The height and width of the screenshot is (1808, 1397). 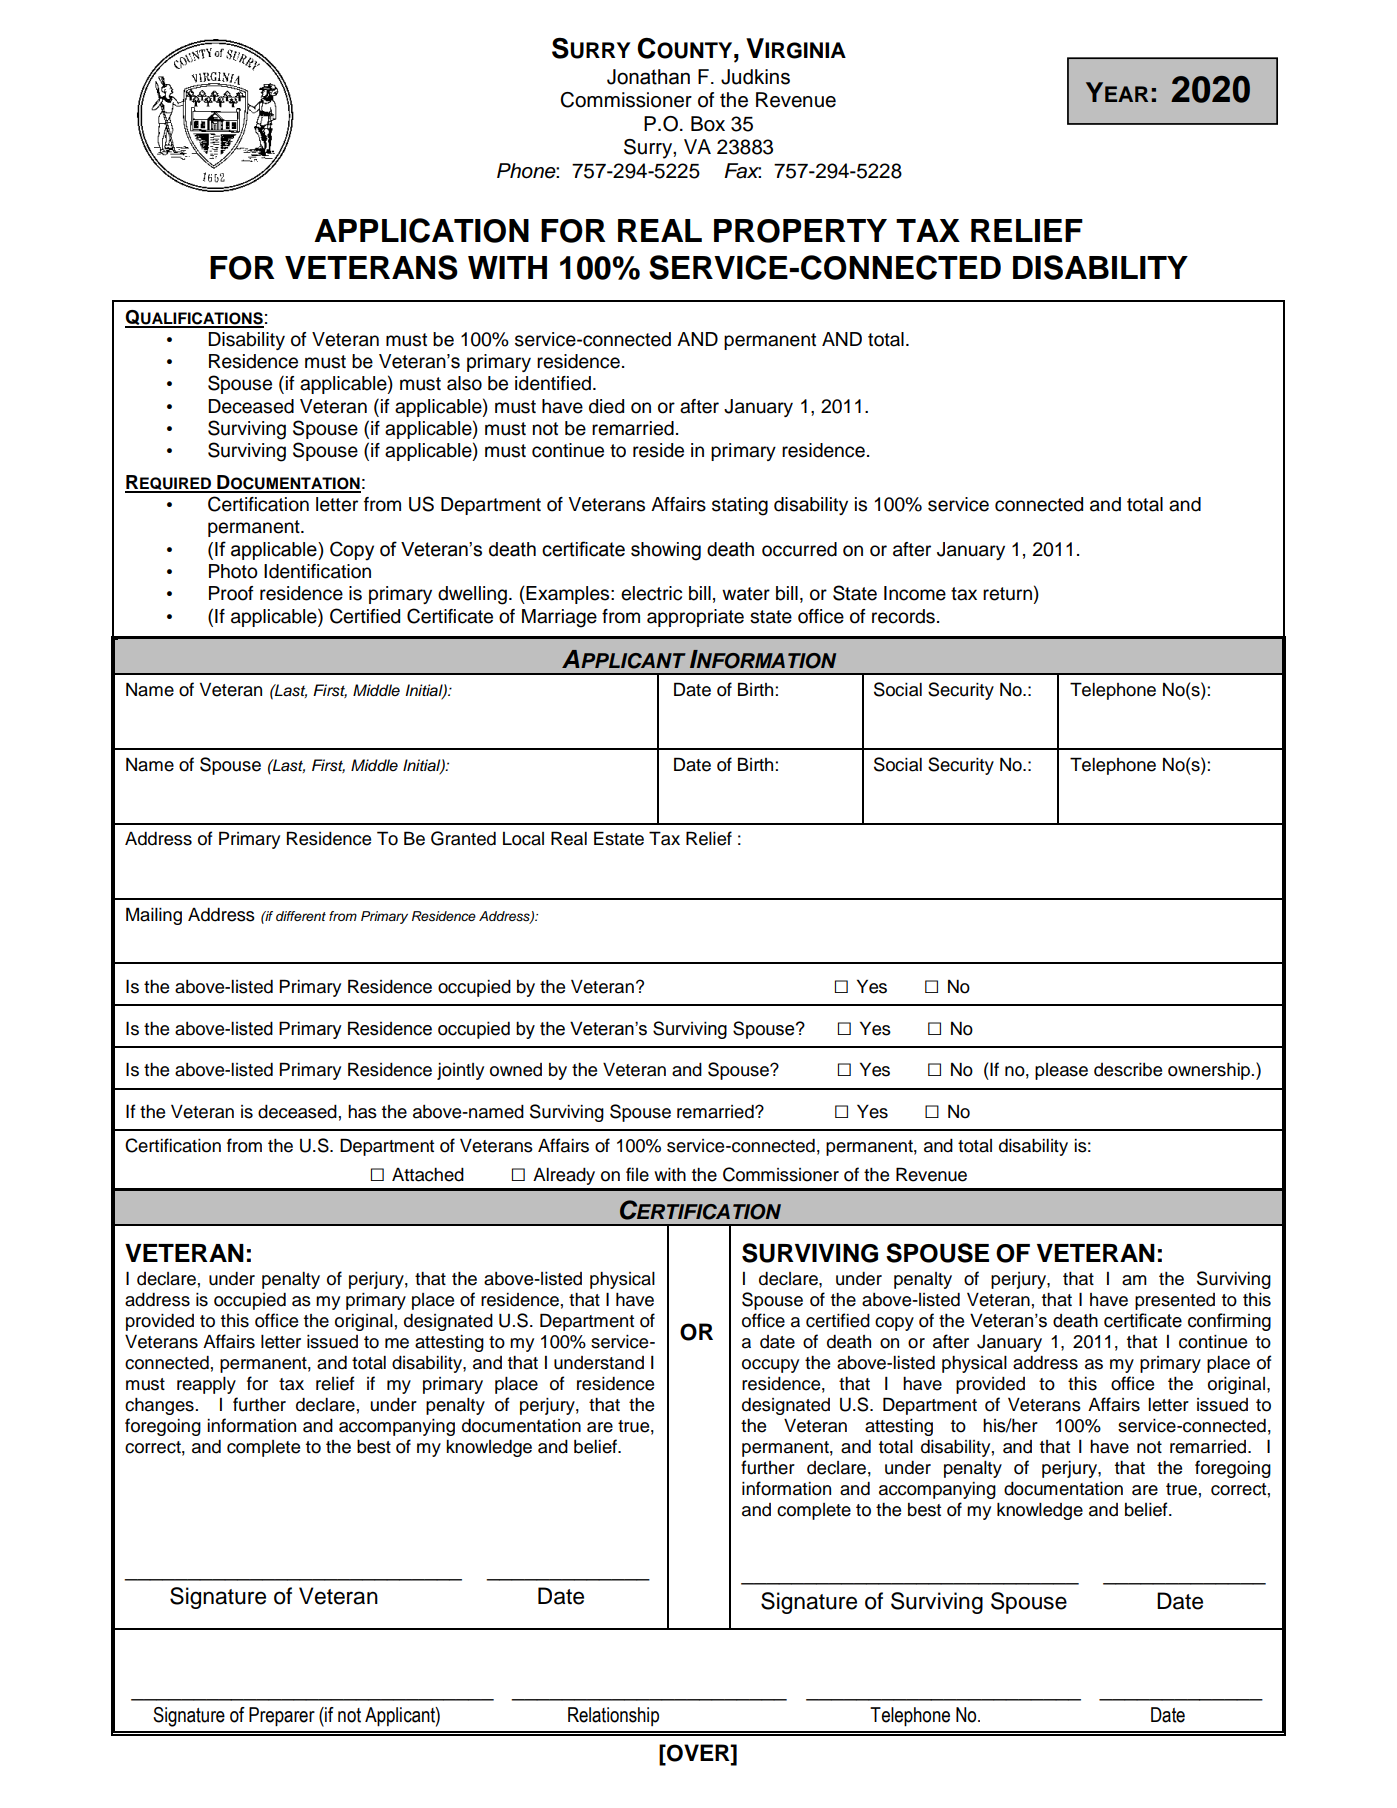 What do you see at coordinates (317, 571) in the screenshot?
I see `Identification` at bounding box center [317, 571].
